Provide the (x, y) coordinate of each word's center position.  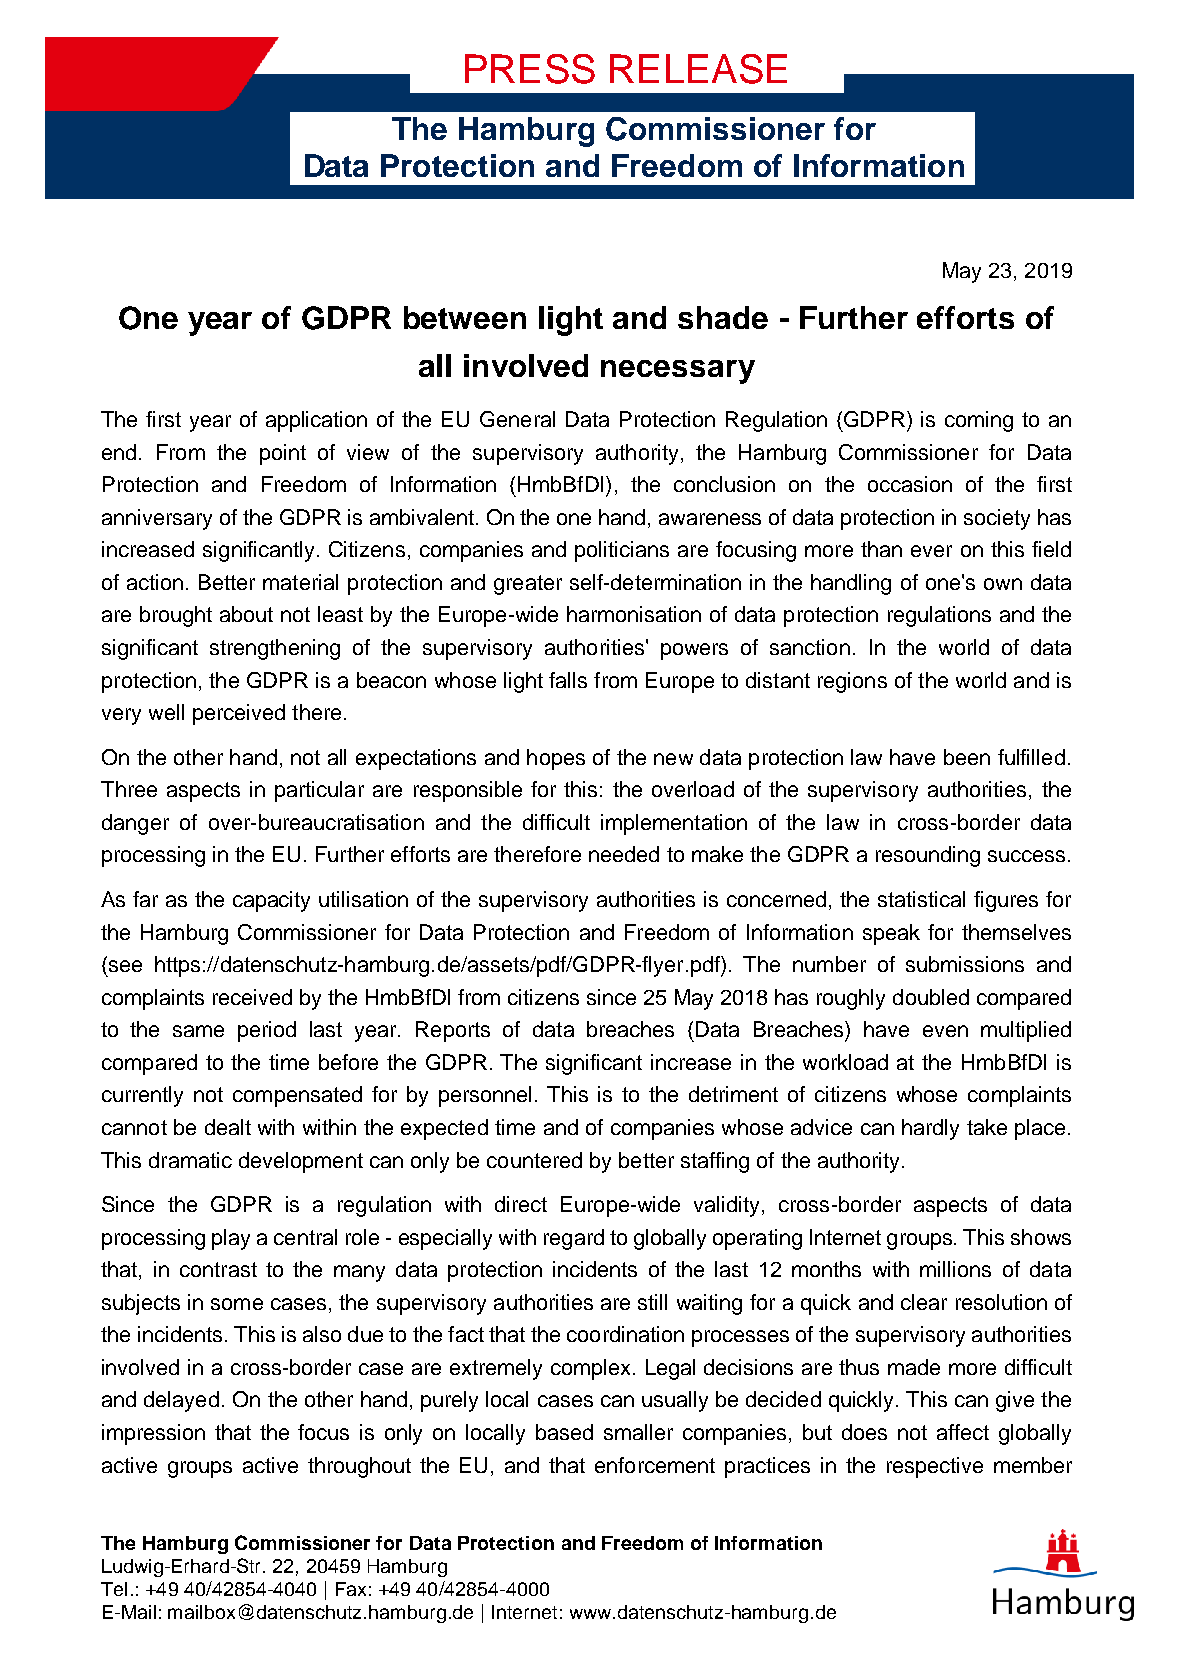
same (198, 1031)
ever (931, 551)
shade (723, 317)
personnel (485, 1096)
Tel (114, 1589)
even (945, 1031)
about (246, 614)
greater (528, 585)
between (465, 317)
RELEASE (698, 69)
